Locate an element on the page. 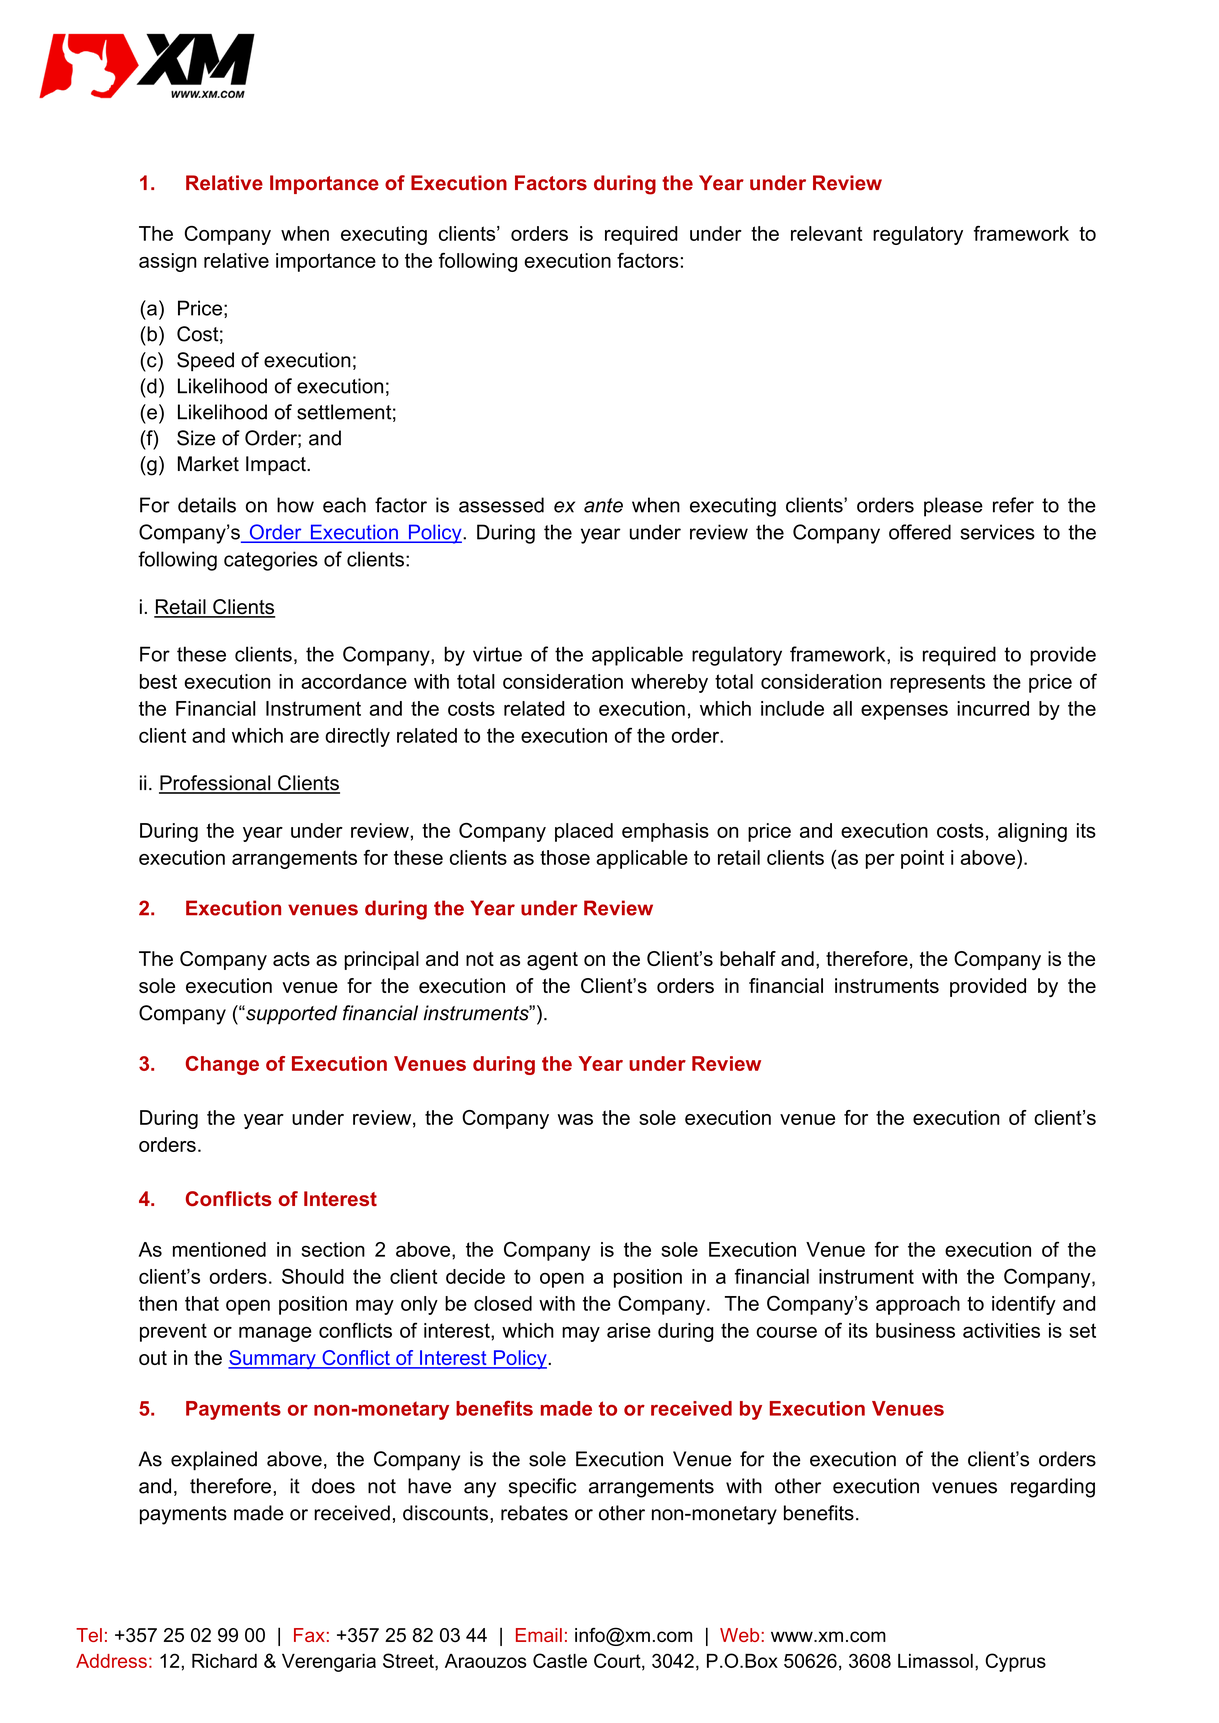 The height and width of the page is (1723, 1219). agent is located at coordinates (552, 961).
